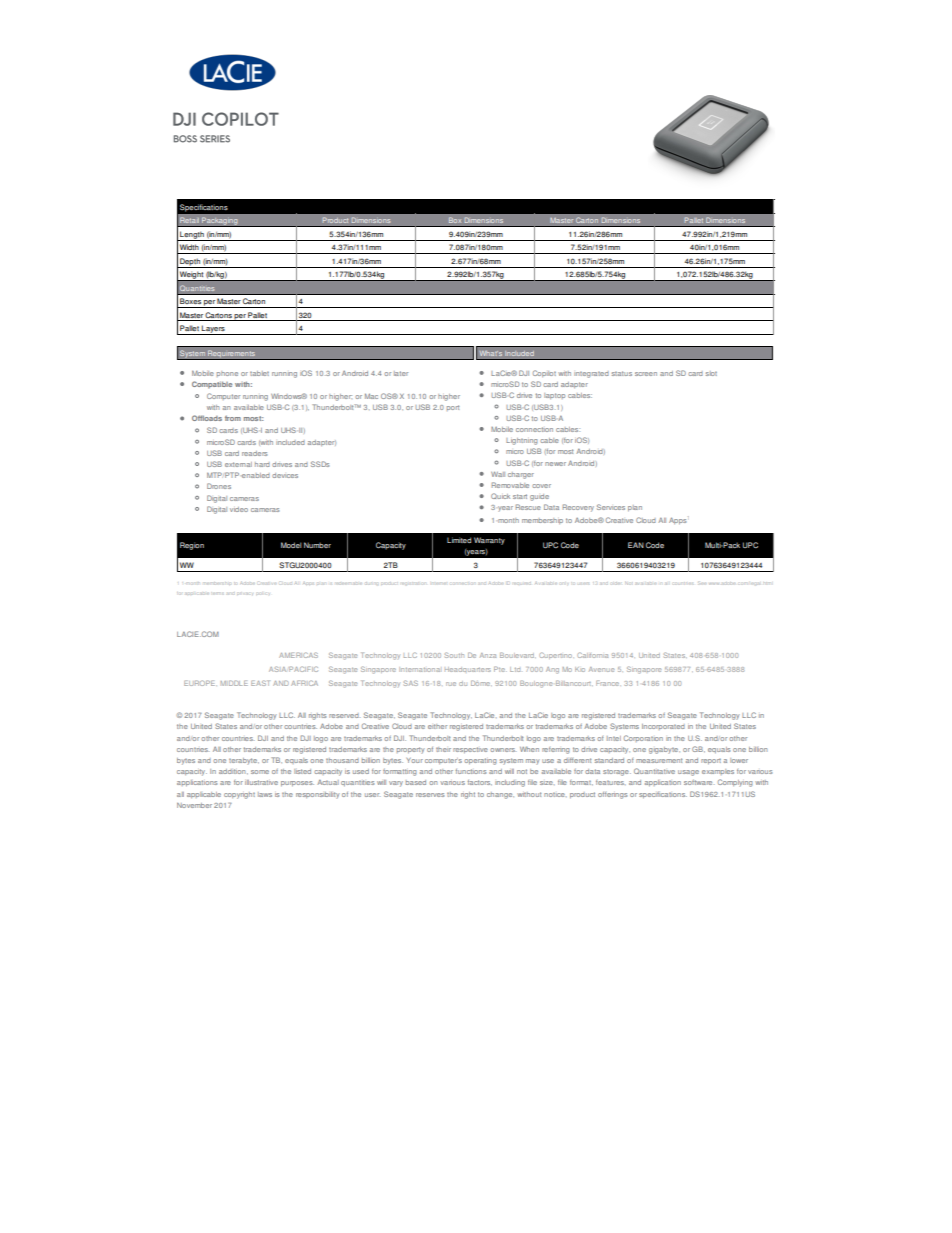 Image resolution: width=952 pixels, height=1233 pixels. Describe the element at coordinates (261, 782) in the screenshot. I see `illustrative` at that location.
